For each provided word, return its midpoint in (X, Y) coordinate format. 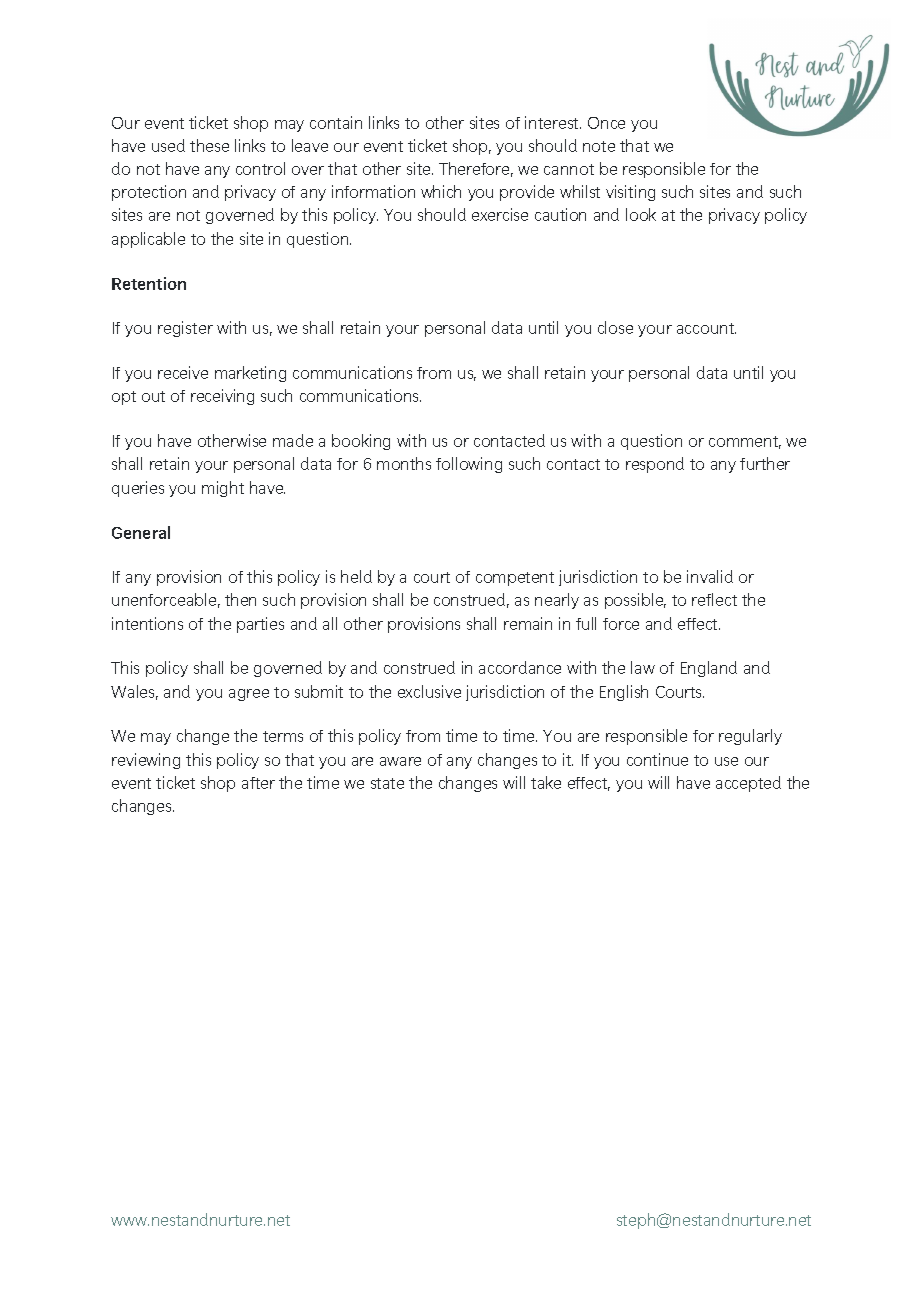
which (441, 191)
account (706, 328)
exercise (500, 214)
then (240, 599)
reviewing (146, 761)
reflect (714, 599)
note (599, 146)
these (209, 145)
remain (528, 623)
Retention (149, 283)
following (469, 465)
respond (655, 465)
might (223, 489)
